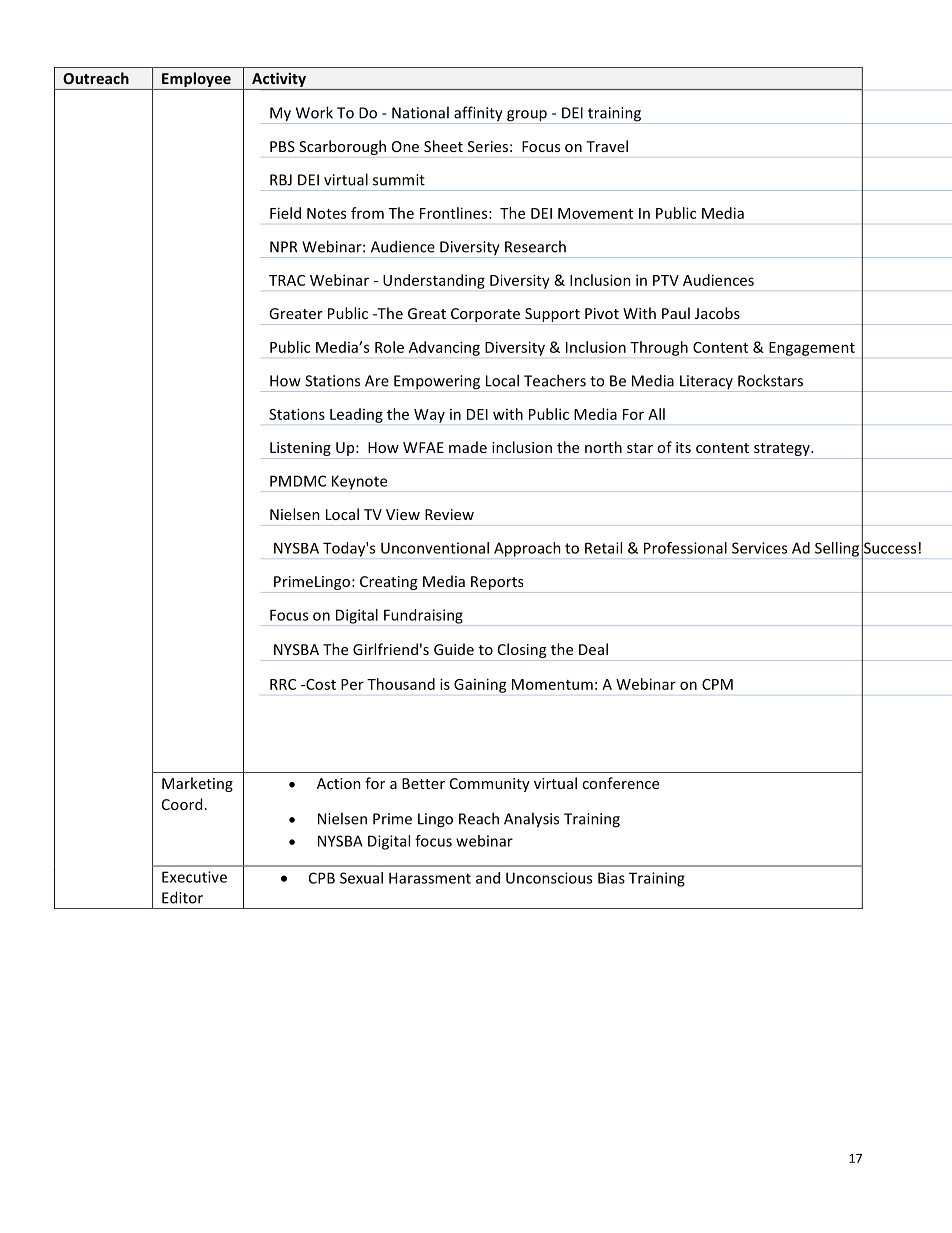 Image resolution: width=952 pixels, height=1233 pixels. Describe the element at coordinates (527, 117) in the screenshot. I see `group` at that location.
